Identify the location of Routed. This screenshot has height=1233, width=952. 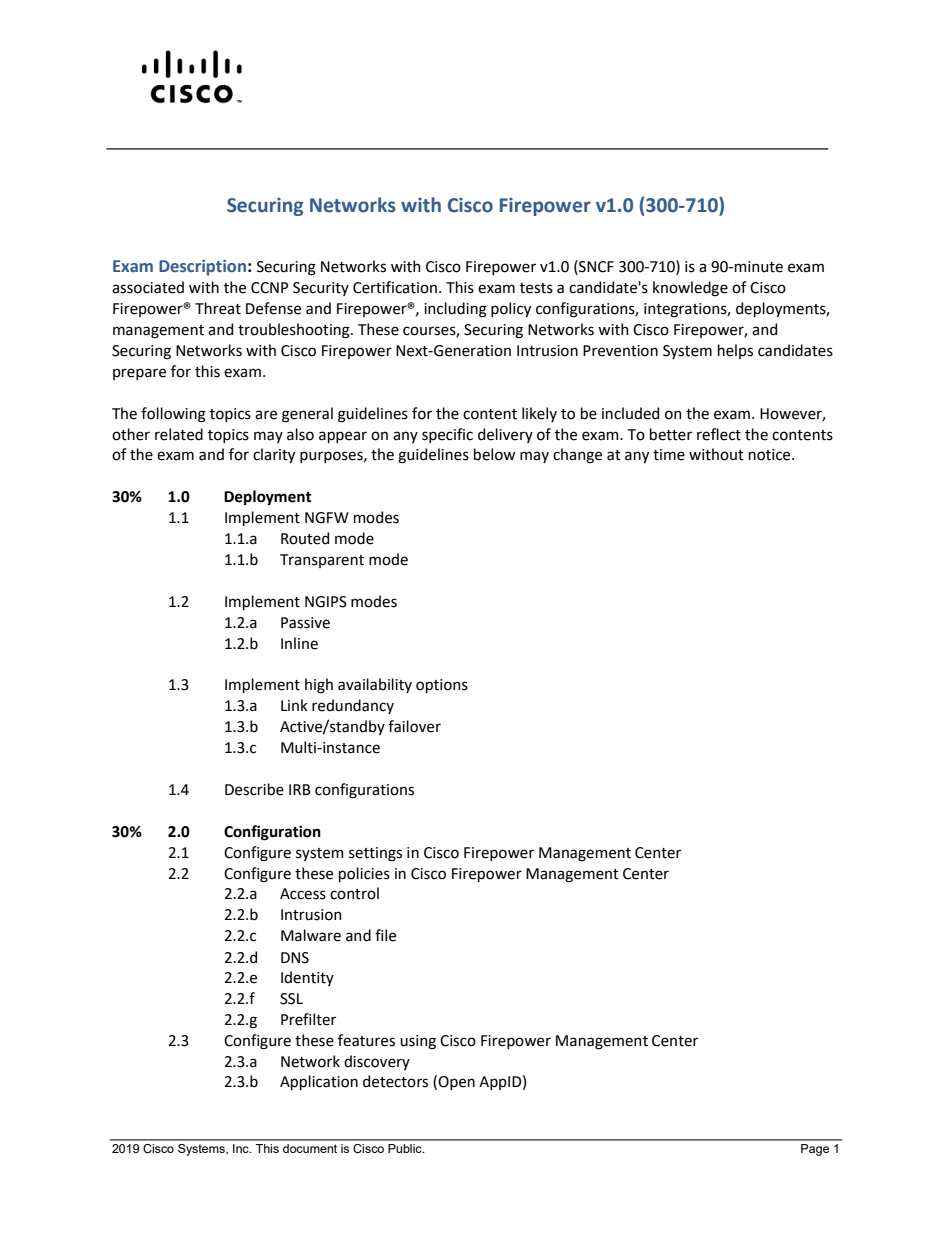
(305, 538).
